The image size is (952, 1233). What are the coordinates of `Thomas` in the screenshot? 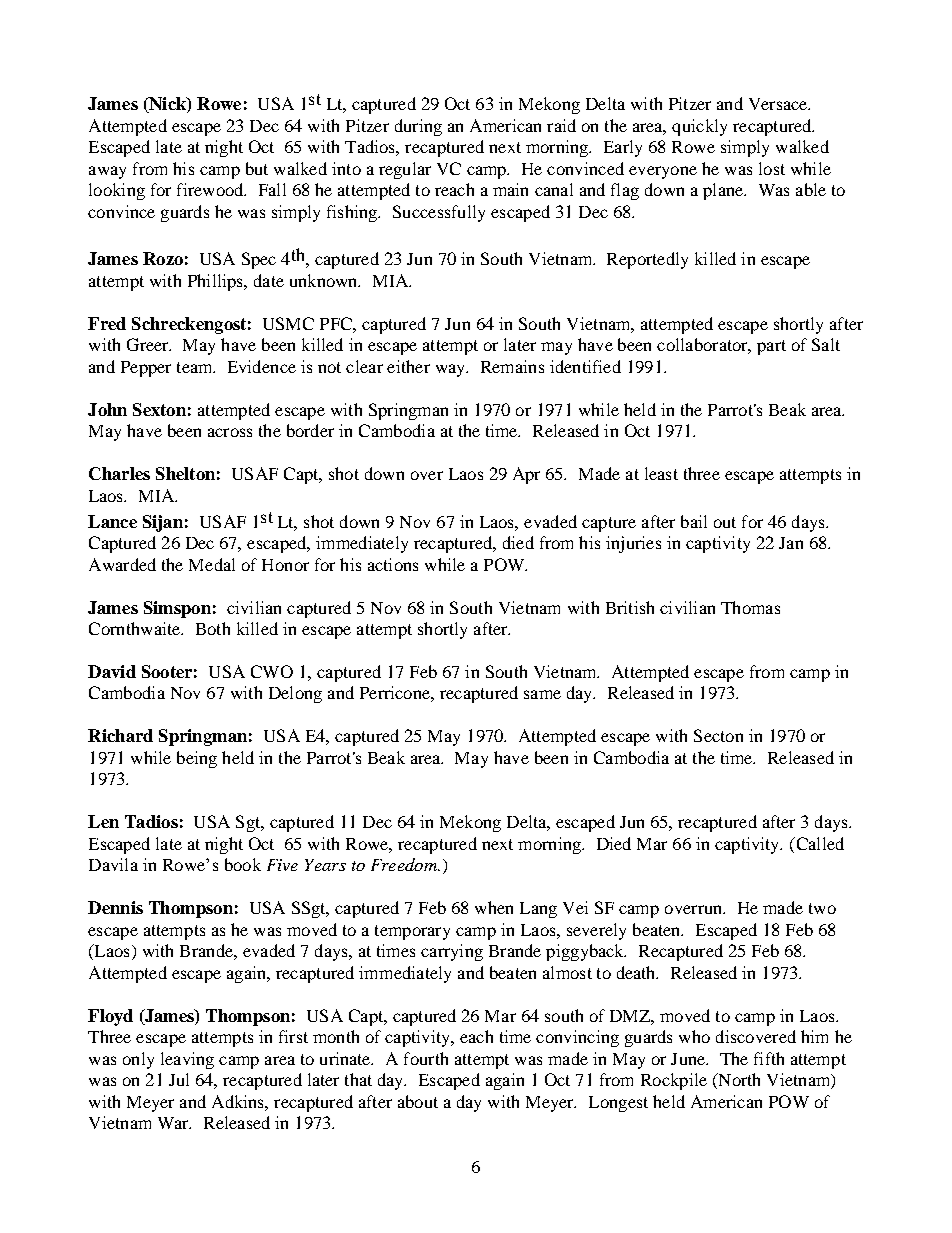 It's located at (750, 607).
